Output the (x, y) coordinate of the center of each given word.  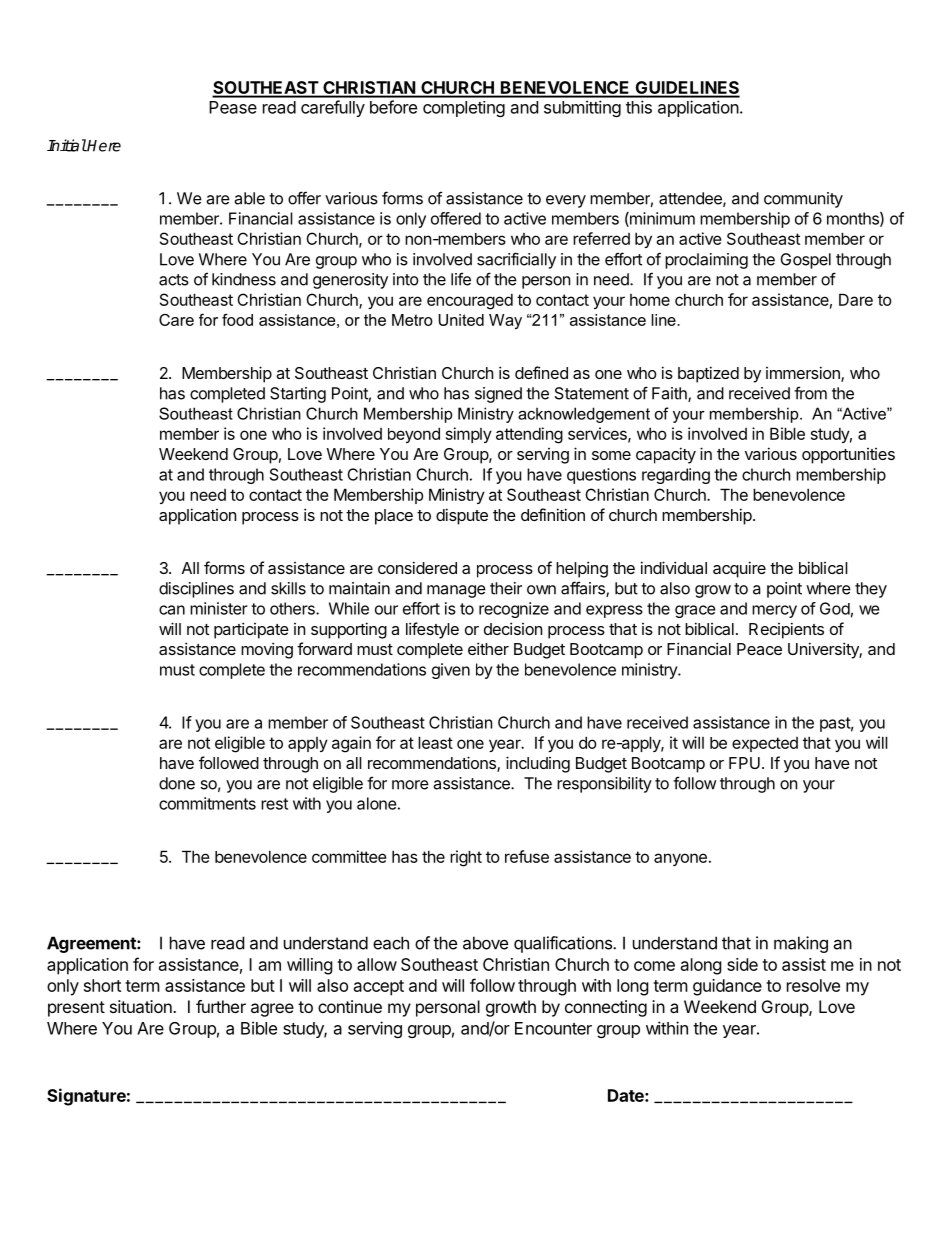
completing (464, 109)
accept (379, 988)
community (803, 200)
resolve (813, 985)
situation (142, 1006)
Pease (233, 107)
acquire (739, 569)
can (172, 610)
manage (456, 591)
